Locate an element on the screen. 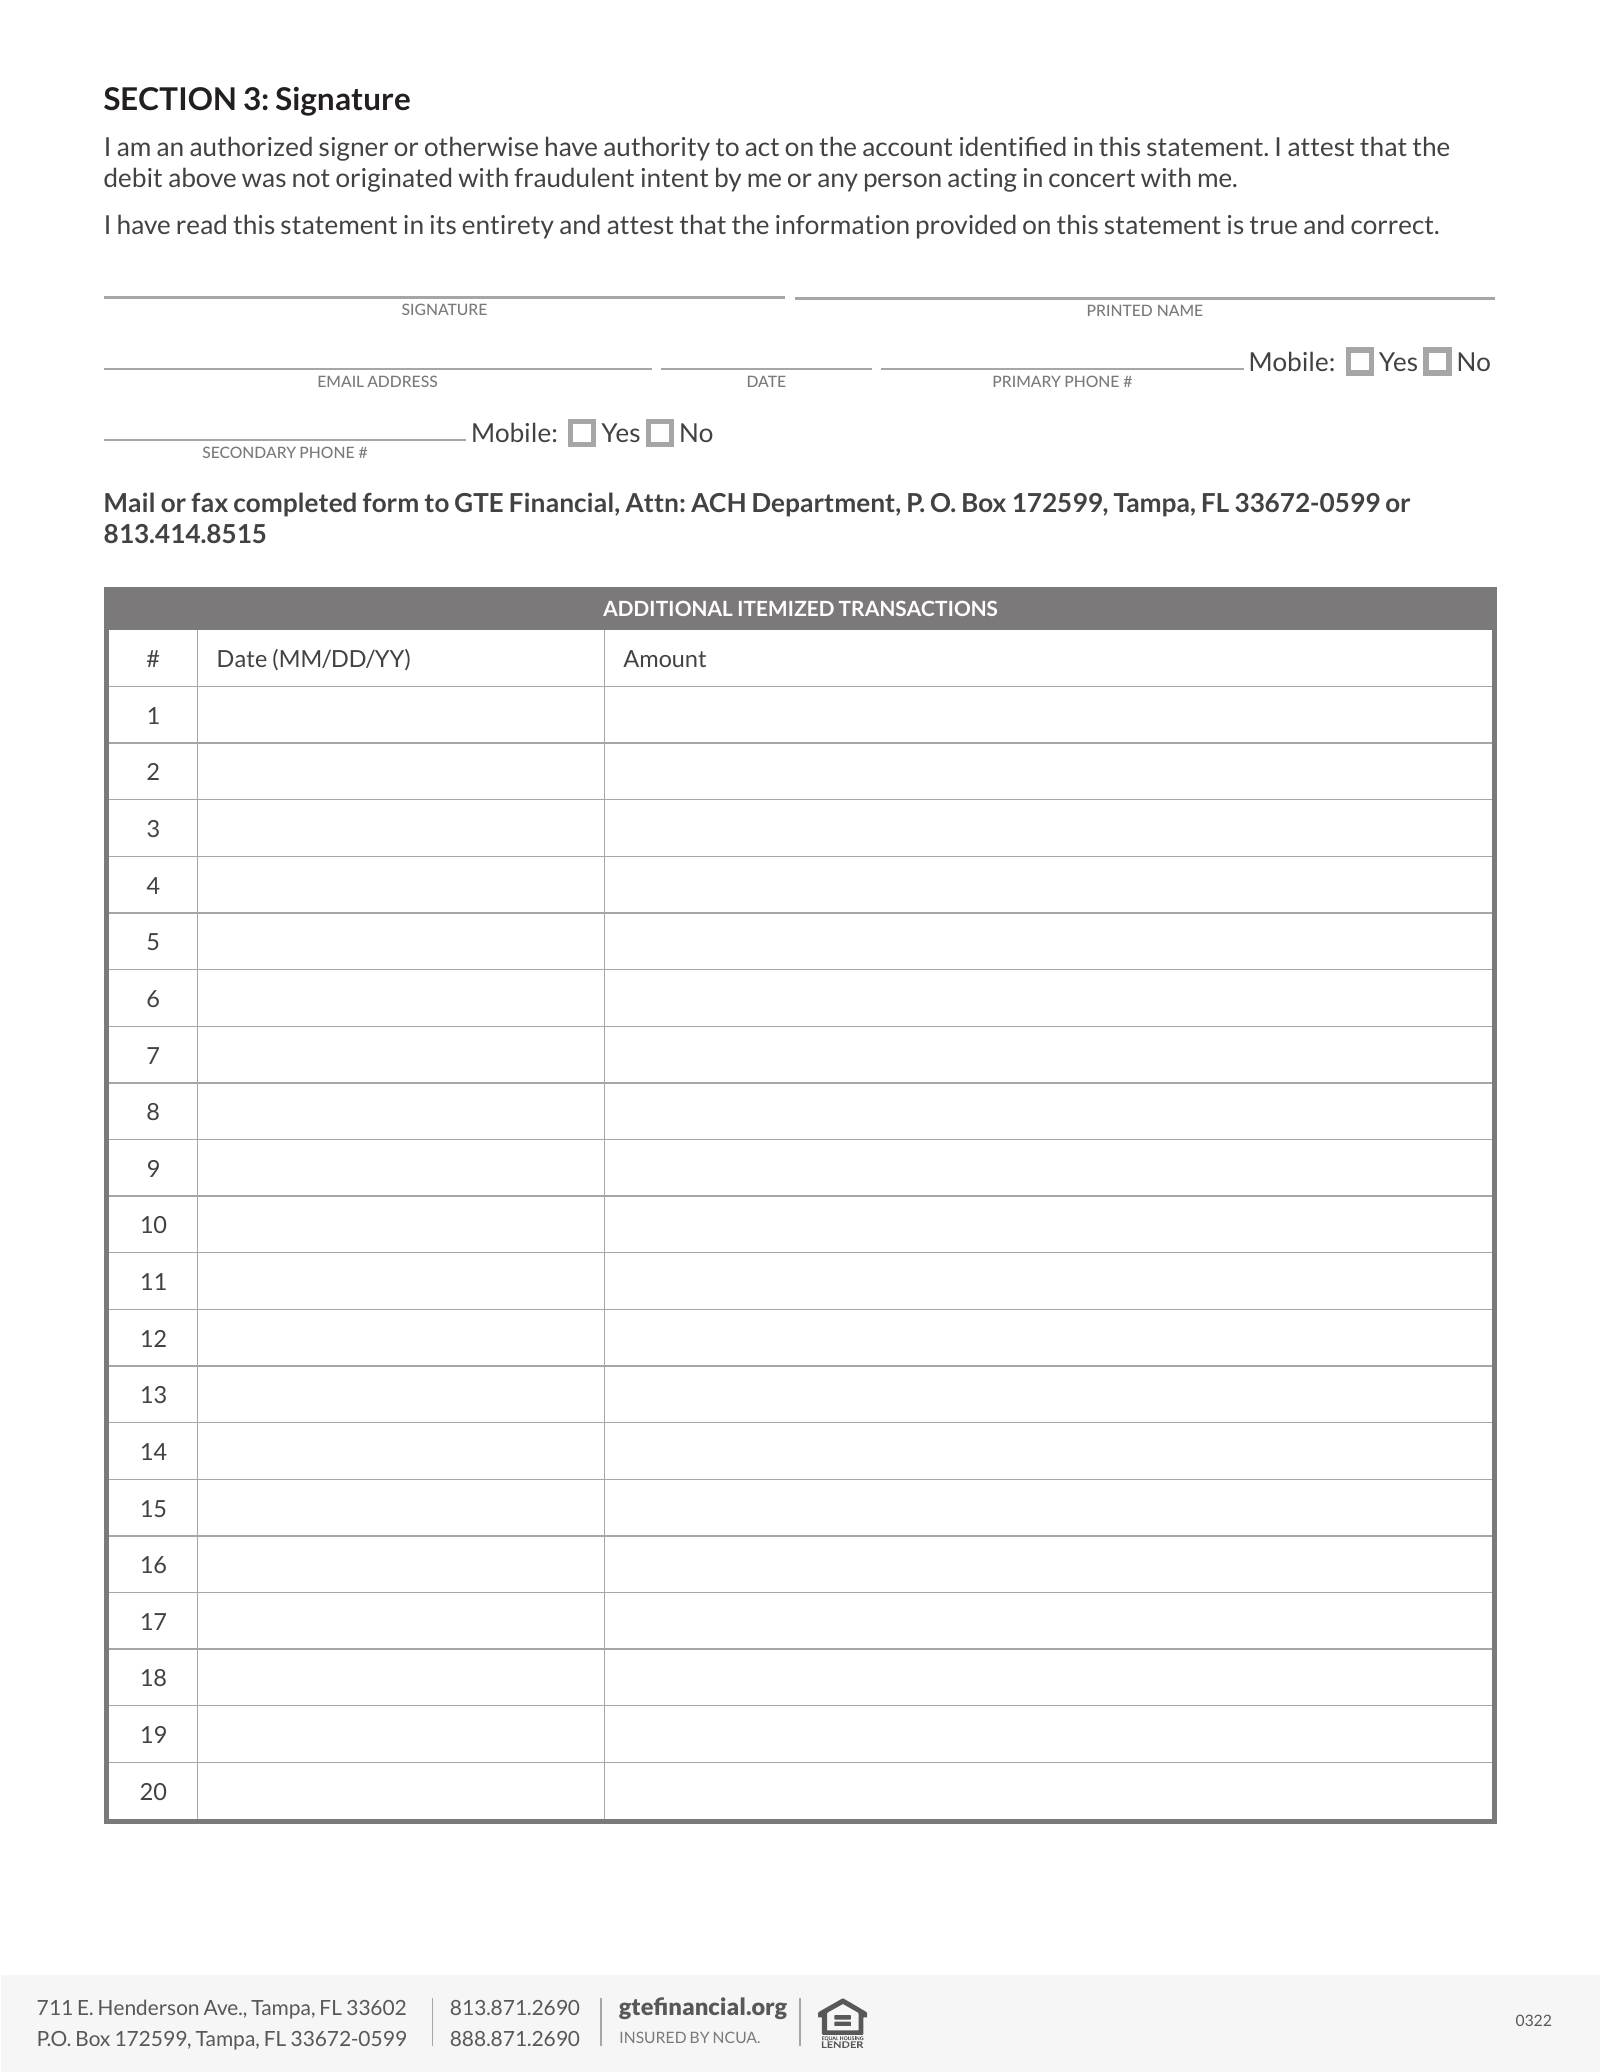 This screenshot has height=2072, width=1601. true is located at coordinates (1273, 225).
